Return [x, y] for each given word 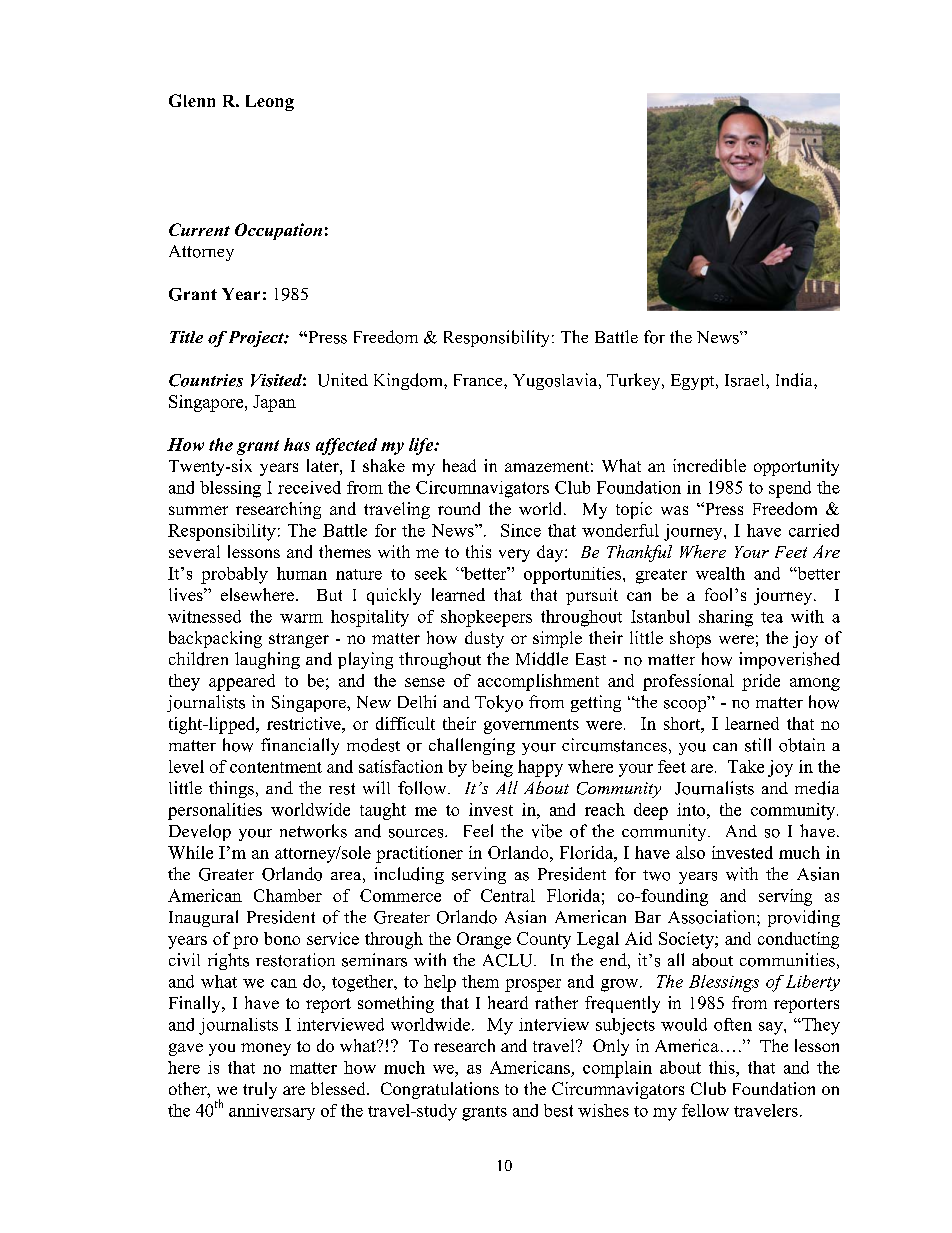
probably [234, 575]
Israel [746, 380]
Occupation [278, 231]
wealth [720, 573]
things [231, 789]
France [479, 380]
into [692, 809]
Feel [478, 830]
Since [521, 530]
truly [260, 1090]
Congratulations [440, 1090]
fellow [705, 1110]
